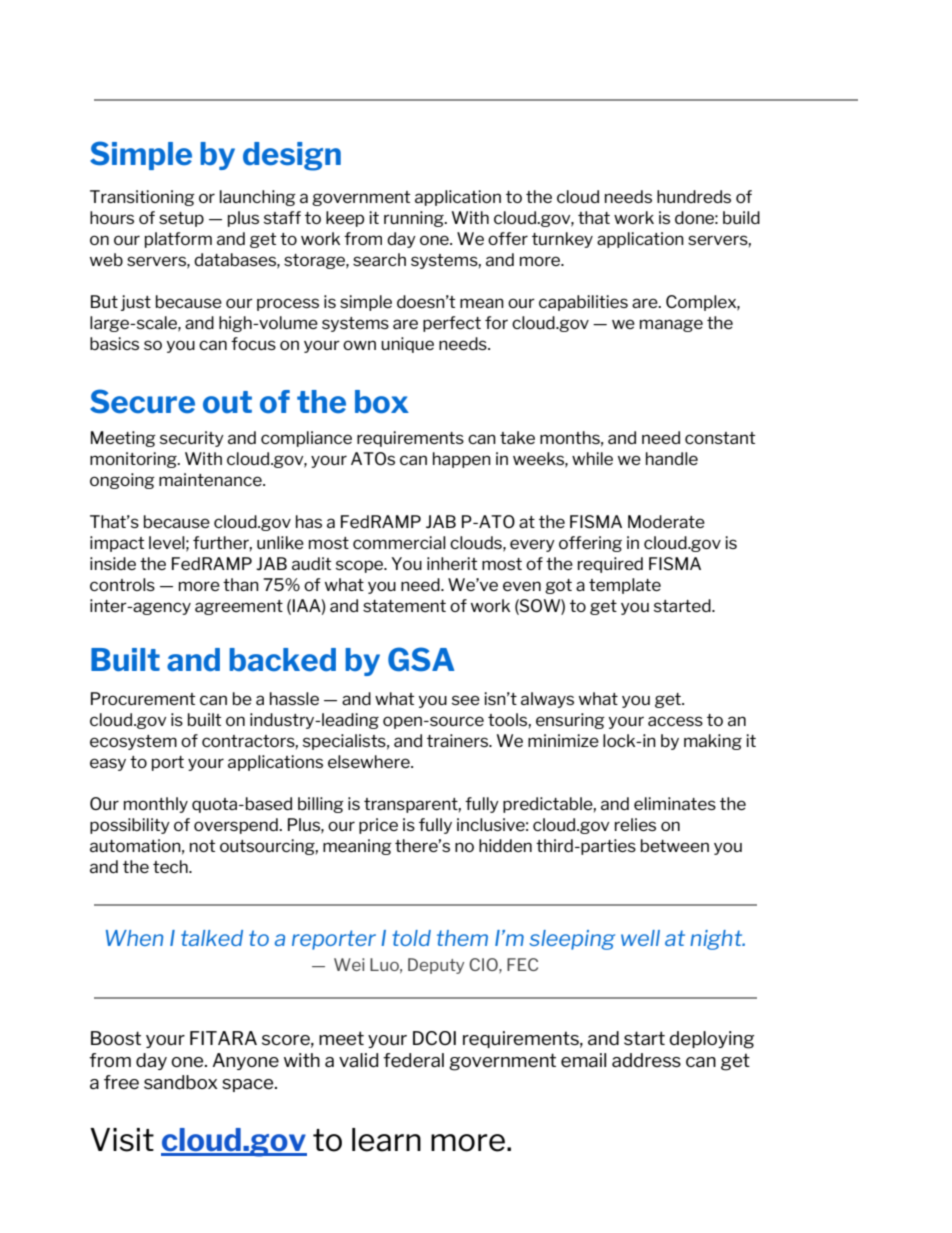 Image resolution: width=952 pixels, height=1233 pixels. I want to click on impact, so click(117, 544).
